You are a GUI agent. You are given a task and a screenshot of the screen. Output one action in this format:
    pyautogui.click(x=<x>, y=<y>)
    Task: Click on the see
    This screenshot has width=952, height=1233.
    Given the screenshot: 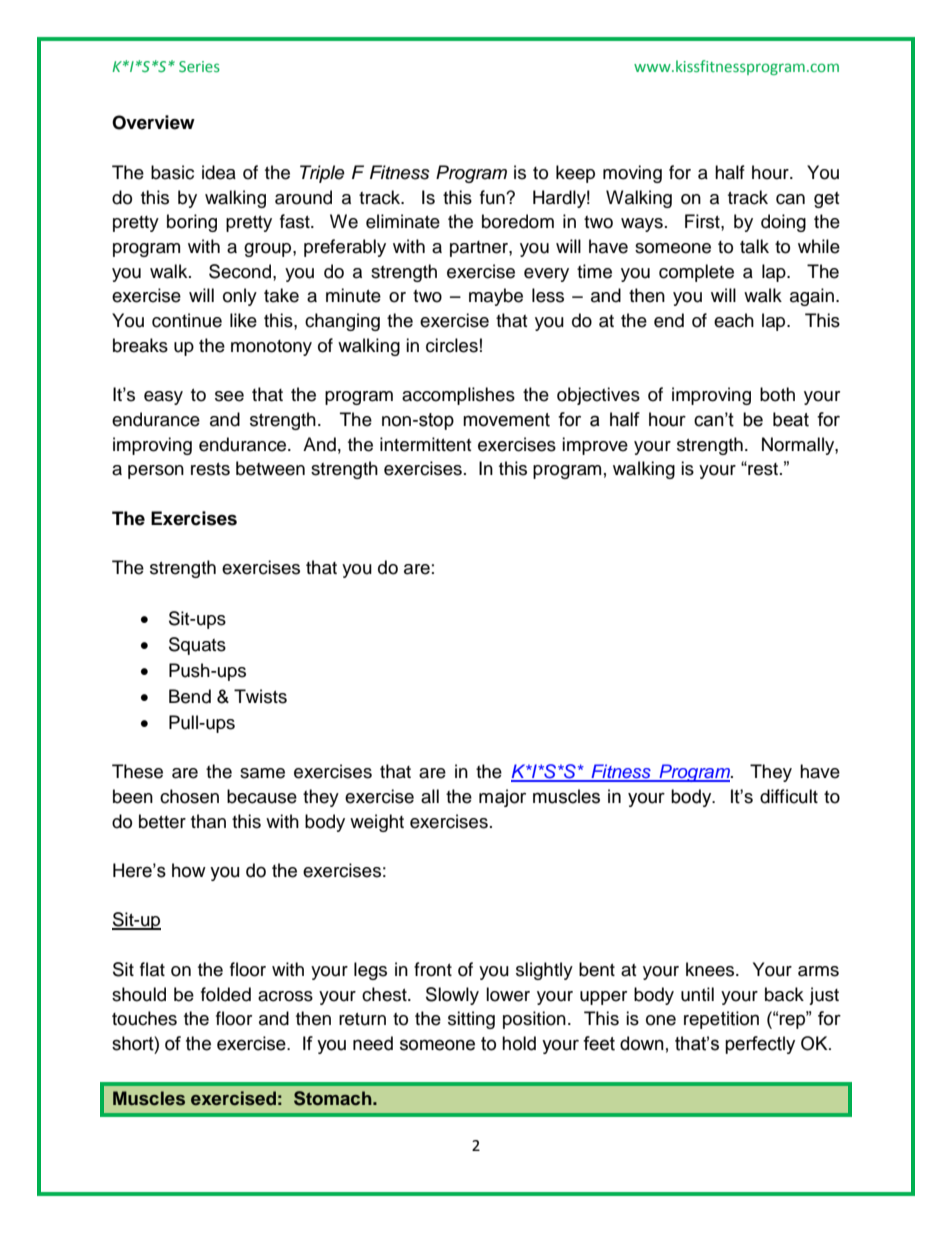 What is the action you would take?
    pyautogui.click(x=229, y=396)
